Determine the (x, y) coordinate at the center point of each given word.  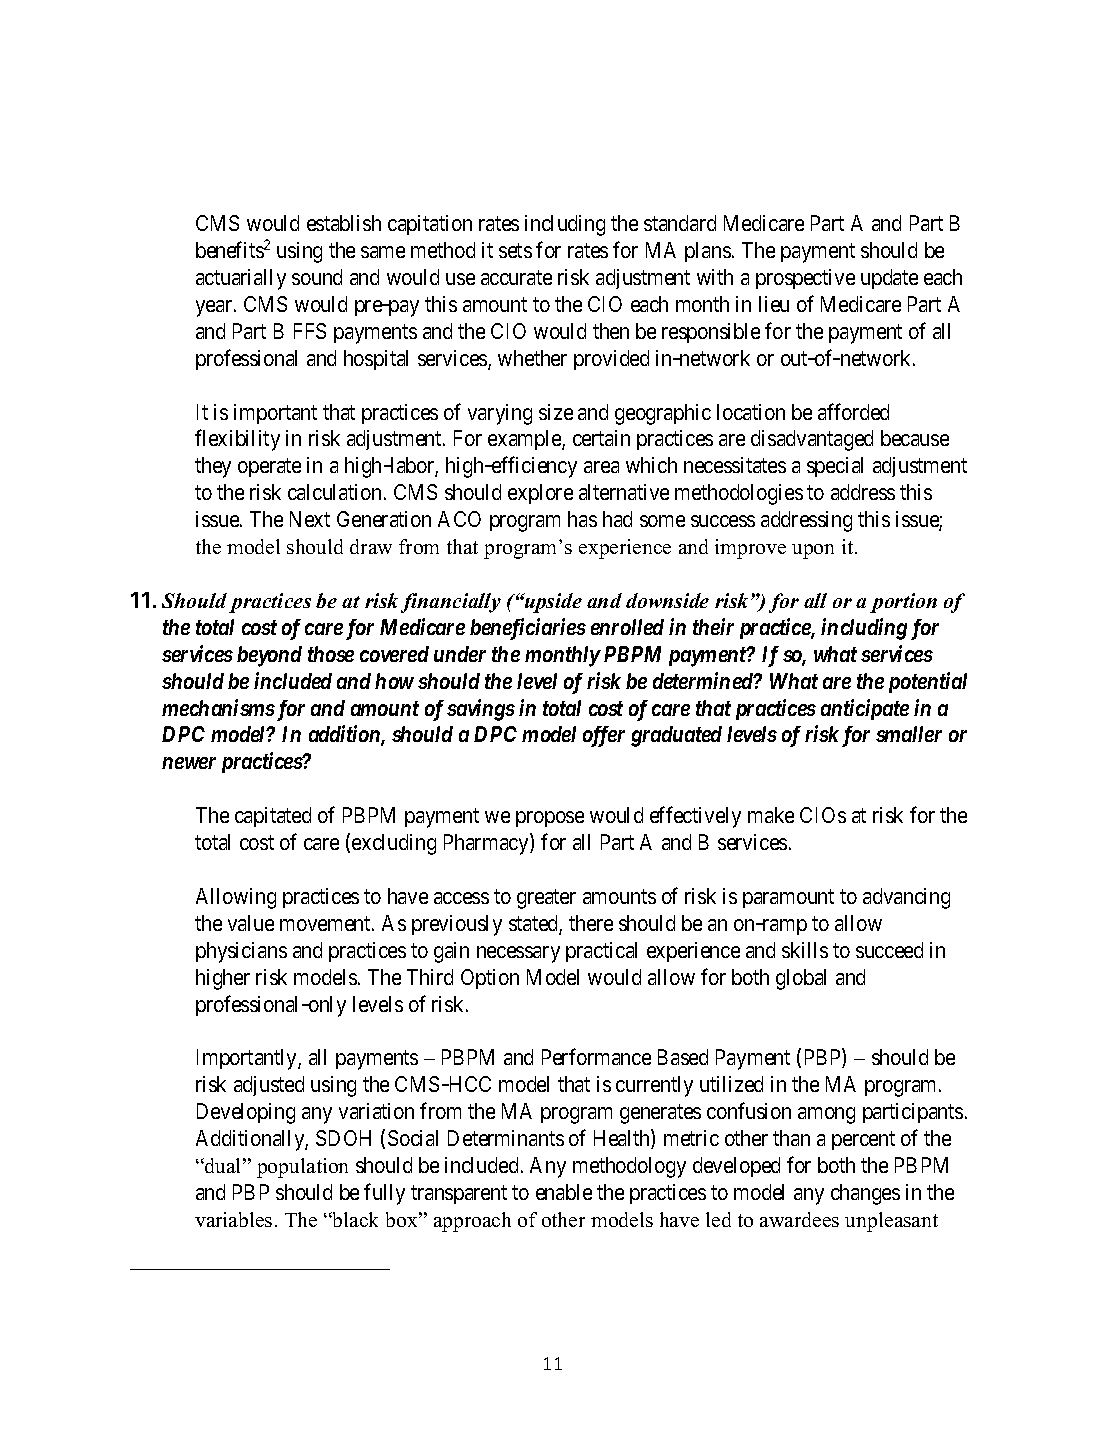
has (582, 519)
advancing (906, 898)
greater (546, 899)
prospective (805, 279)
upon (813, 551)
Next (310, 519)
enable (564, 1192)
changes (865, 1194)
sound (317, 277)
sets (515, 250)
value (251, 923)
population (302, 1168)
